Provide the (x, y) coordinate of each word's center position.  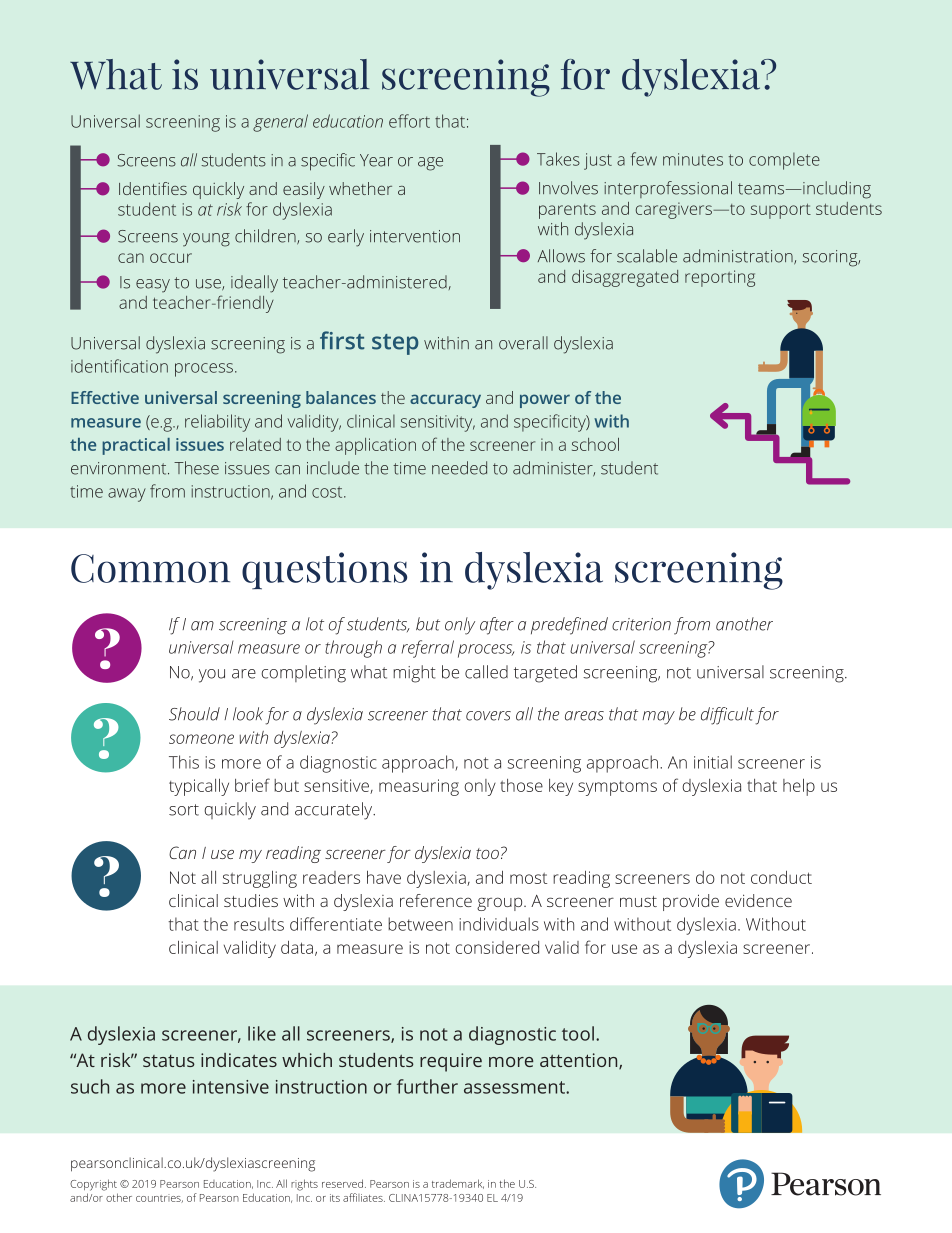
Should (194, 714)
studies (251, 900)
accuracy (445, 401)
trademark (458, 1184)
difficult (727, 716)
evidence (758, 900)
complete (784, 161)
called (486, 672)
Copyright (93, 1185)
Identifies (153, 188)
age (430, 164)
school (595, 444)
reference (436, 900)
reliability (217, 423)
